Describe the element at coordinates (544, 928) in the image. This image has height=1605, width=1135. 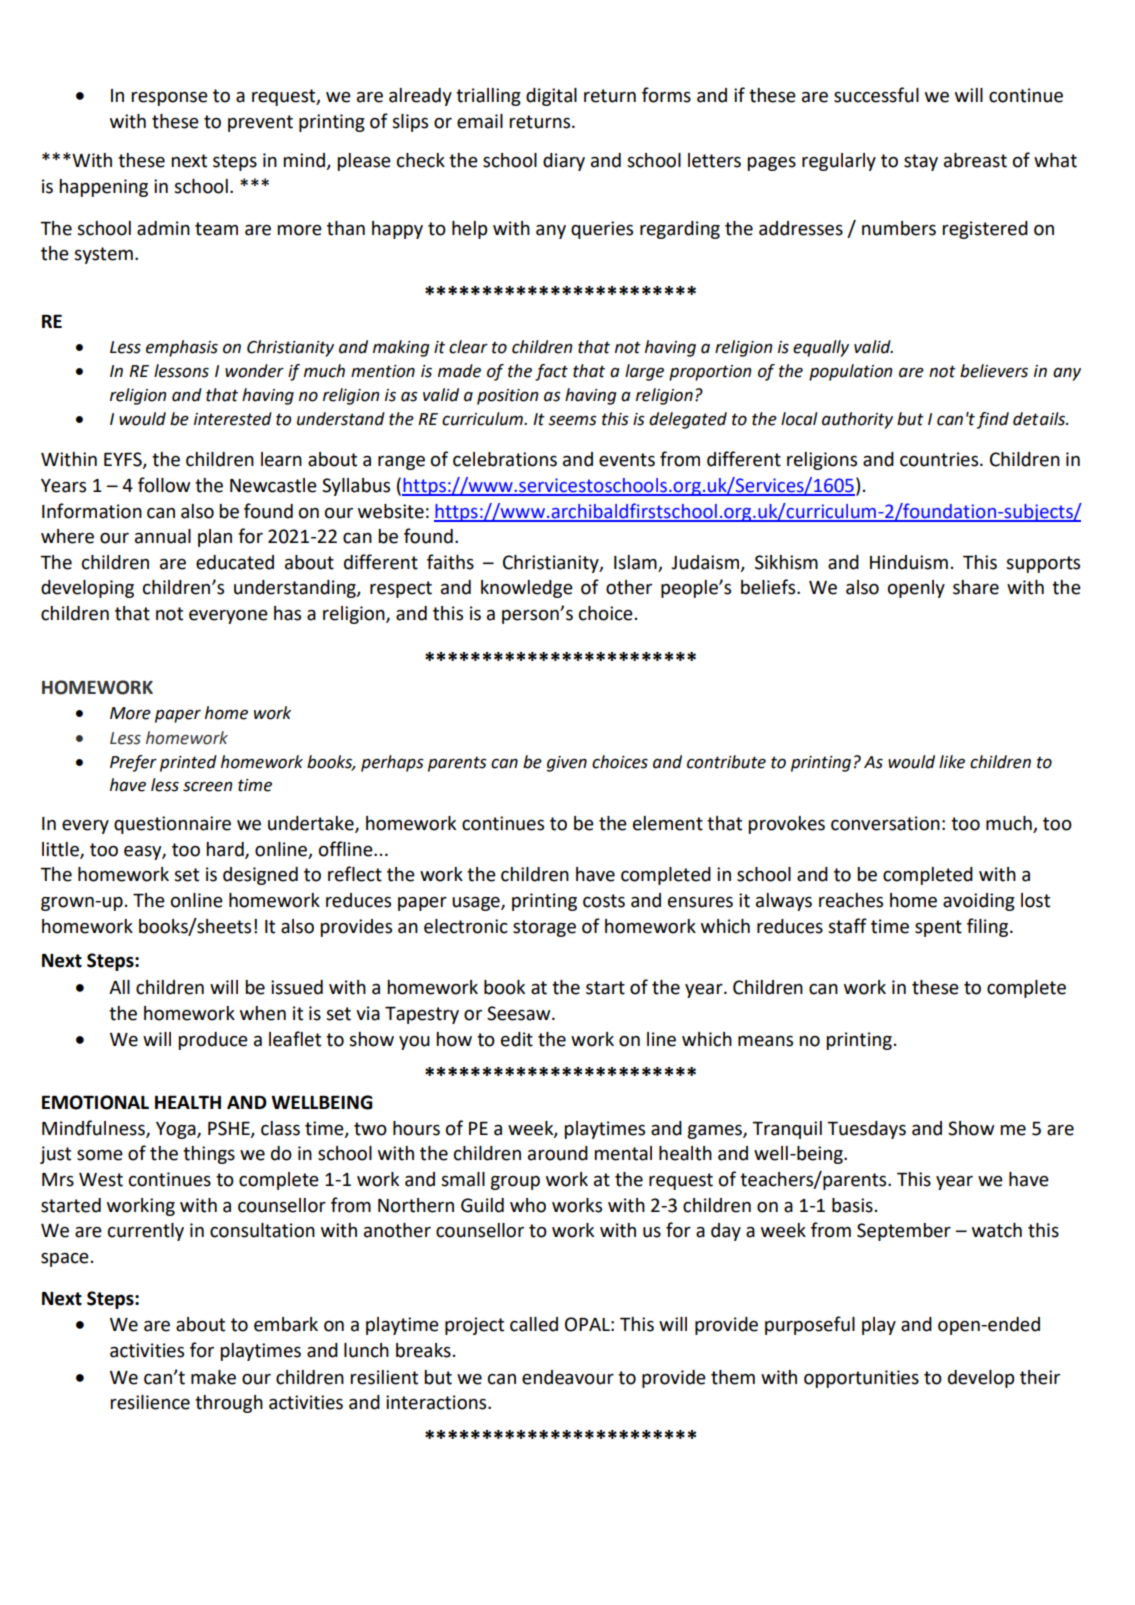
I see `storage` at that location.
